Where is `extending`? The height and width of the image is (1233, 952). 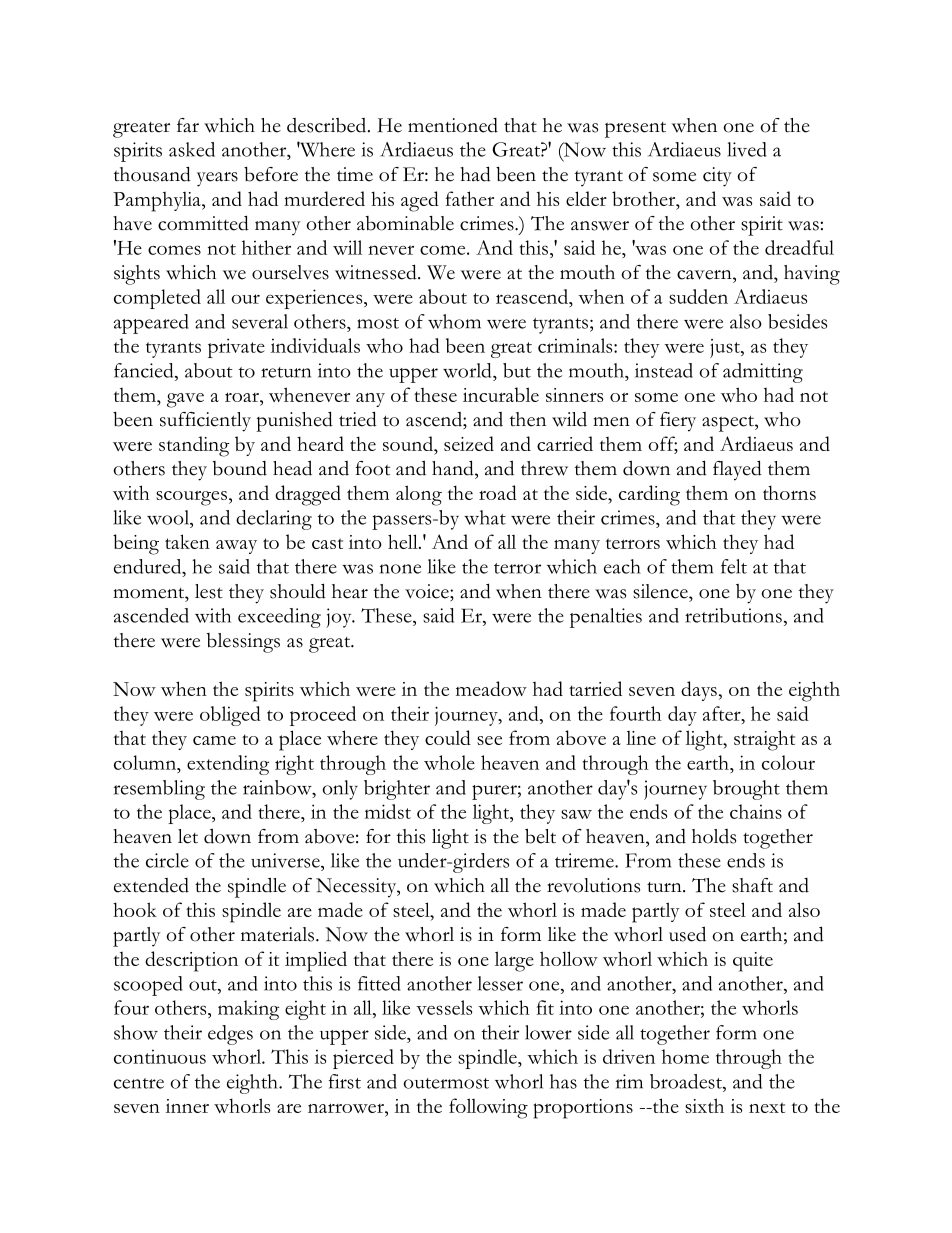 extending is located at coordinates (228, 765).
